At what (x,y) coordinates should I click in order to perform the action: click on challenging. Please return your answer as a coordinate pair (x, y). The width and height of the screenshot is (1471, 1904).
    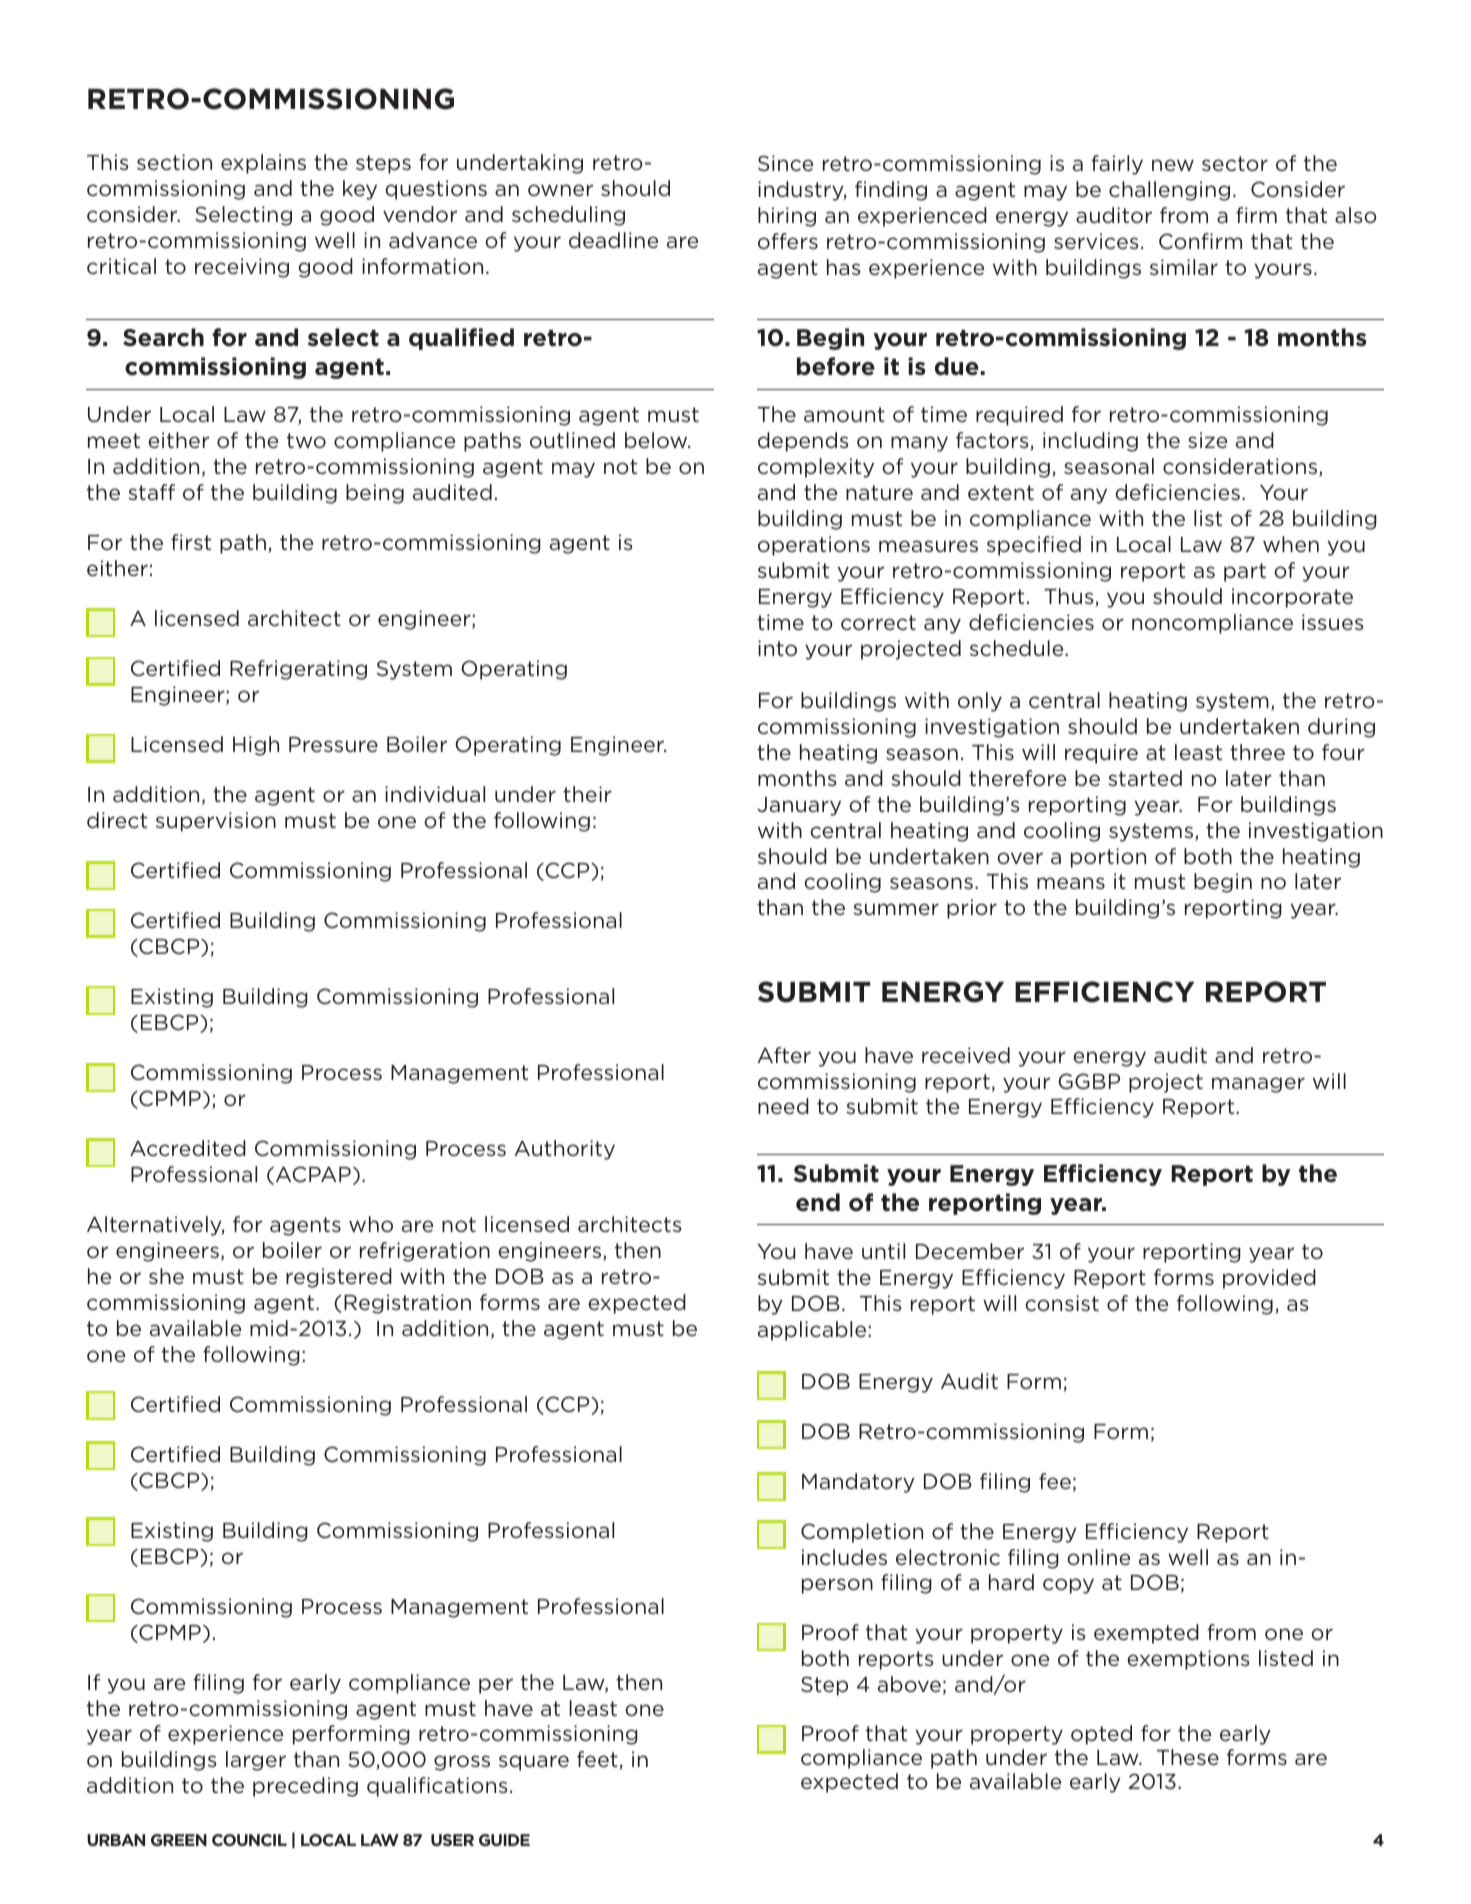
    Looking at the image, I should click on (1169, 191).
